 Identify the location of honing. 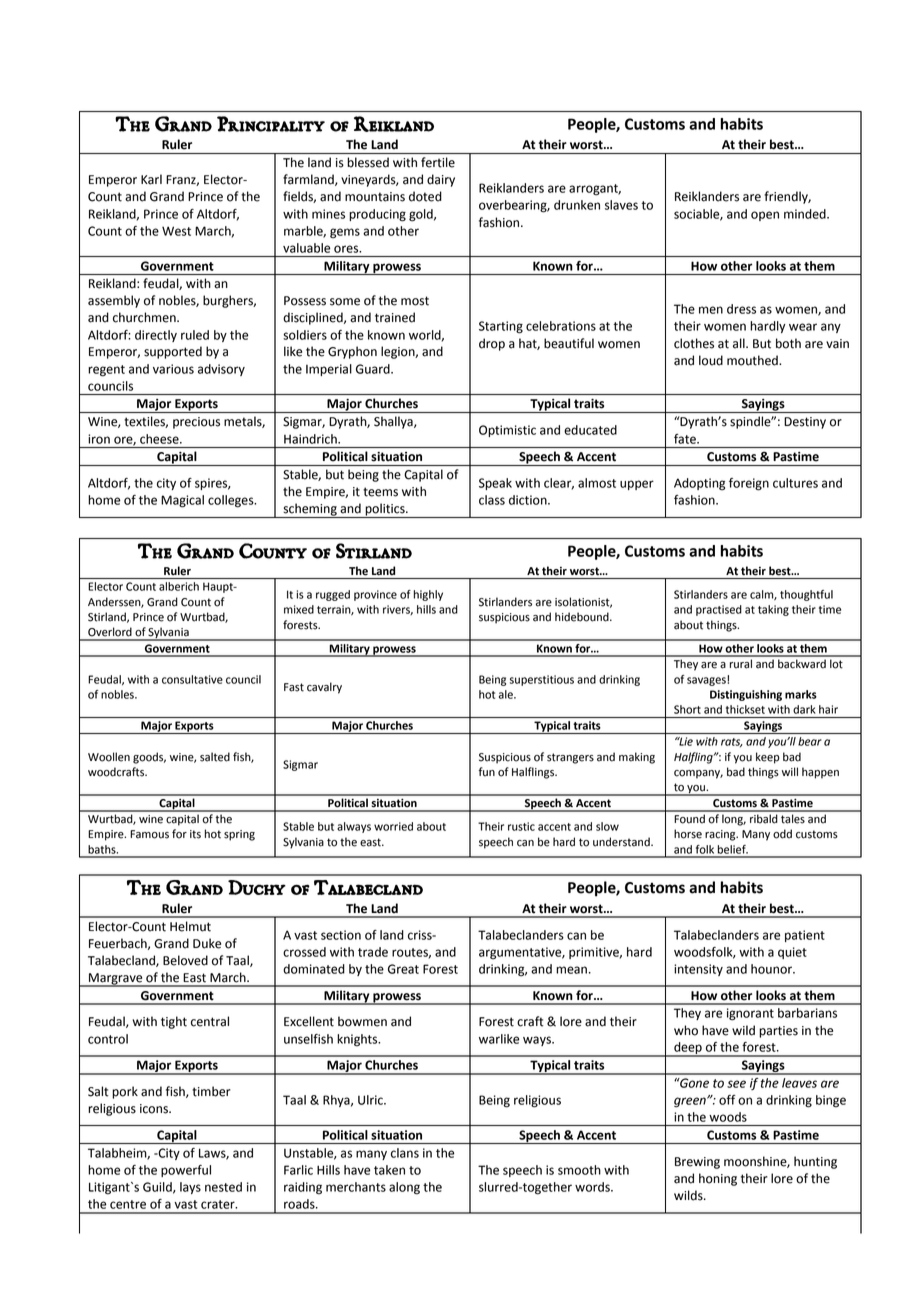
(718, 1179).
